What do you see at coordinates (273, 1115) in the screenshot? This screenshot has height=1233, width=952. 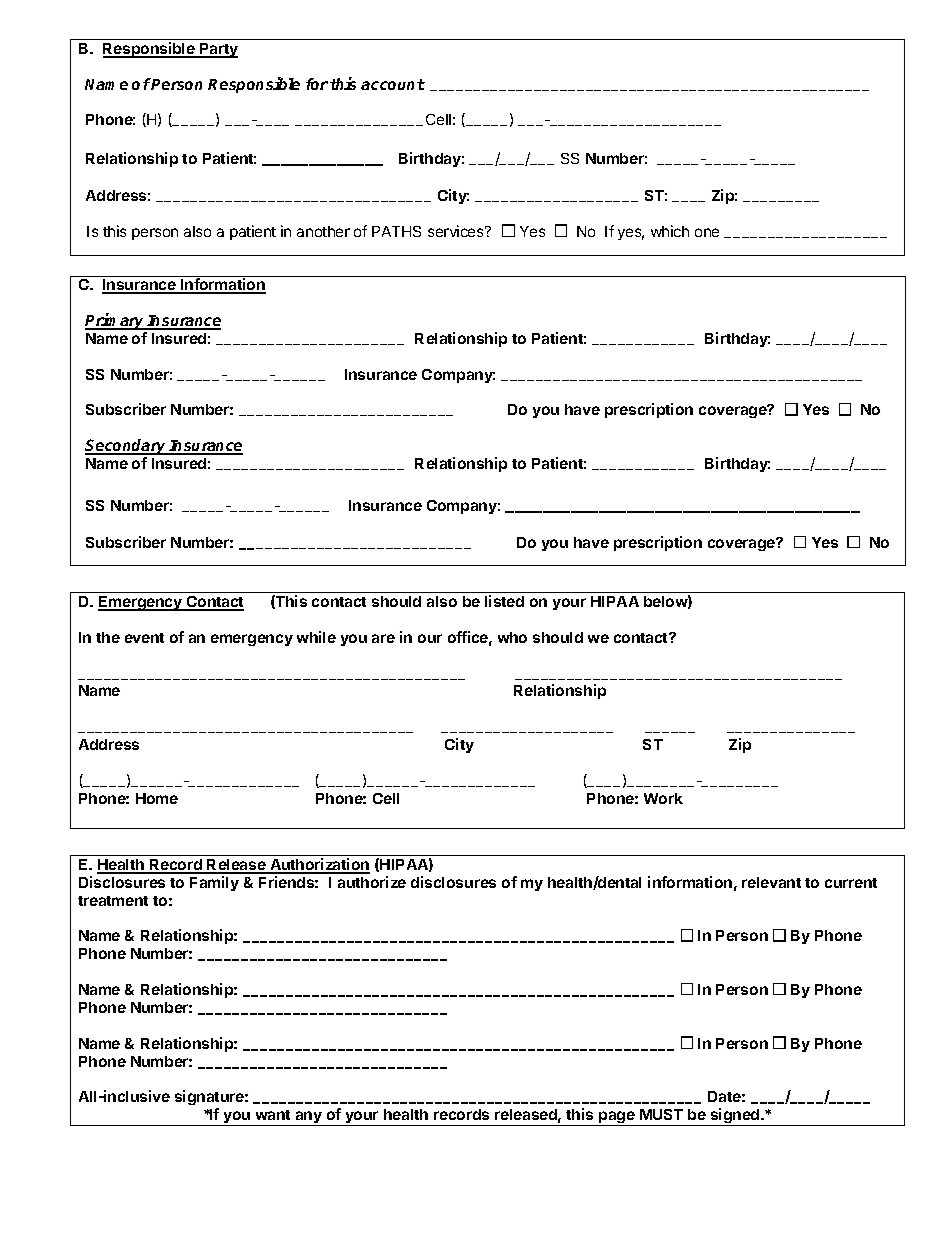 I see `want` at bounding box center [273, 1115].
